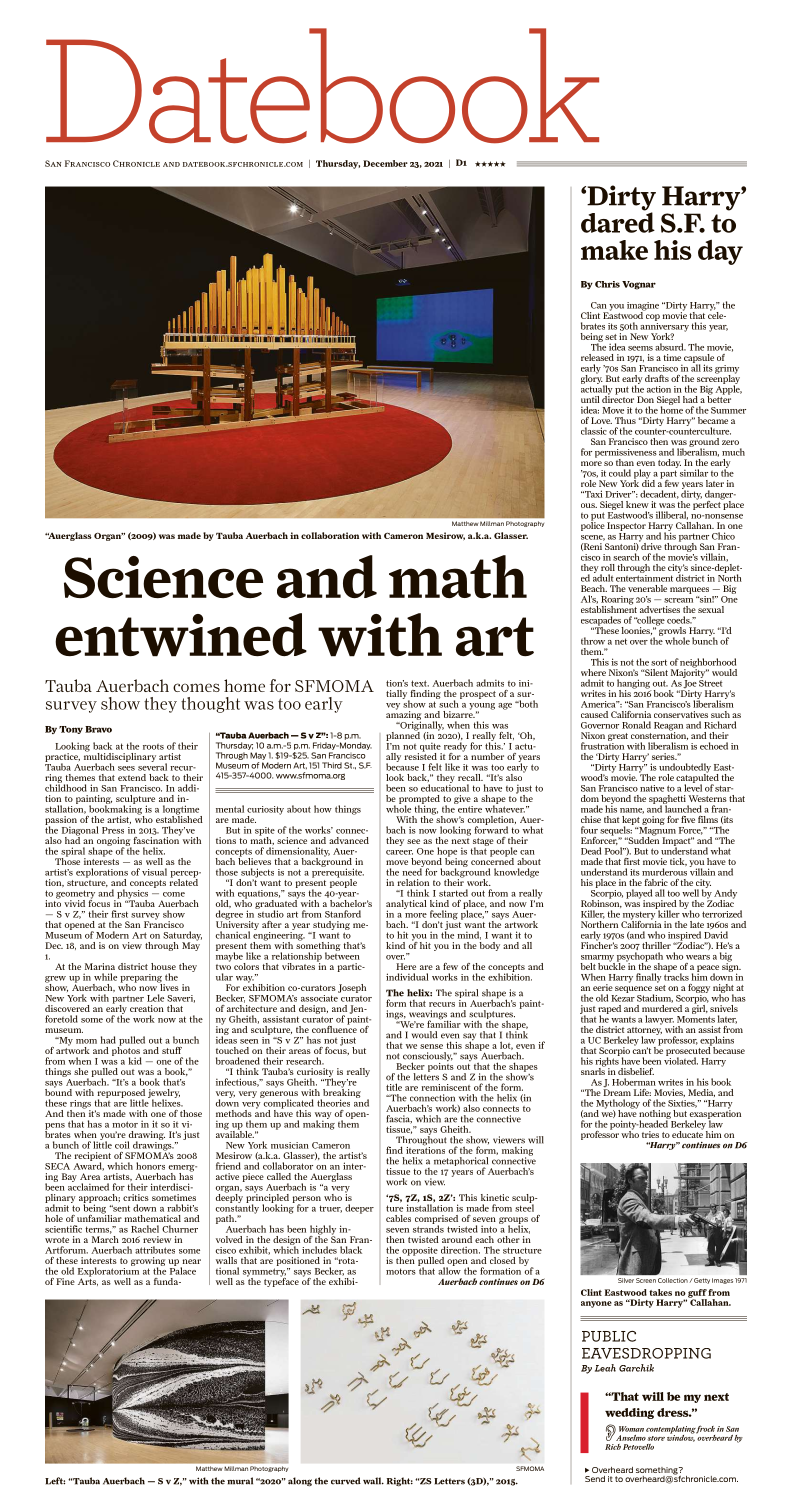 This image has width=792, height=1512. I want to click on individual, so click(407, 977).
